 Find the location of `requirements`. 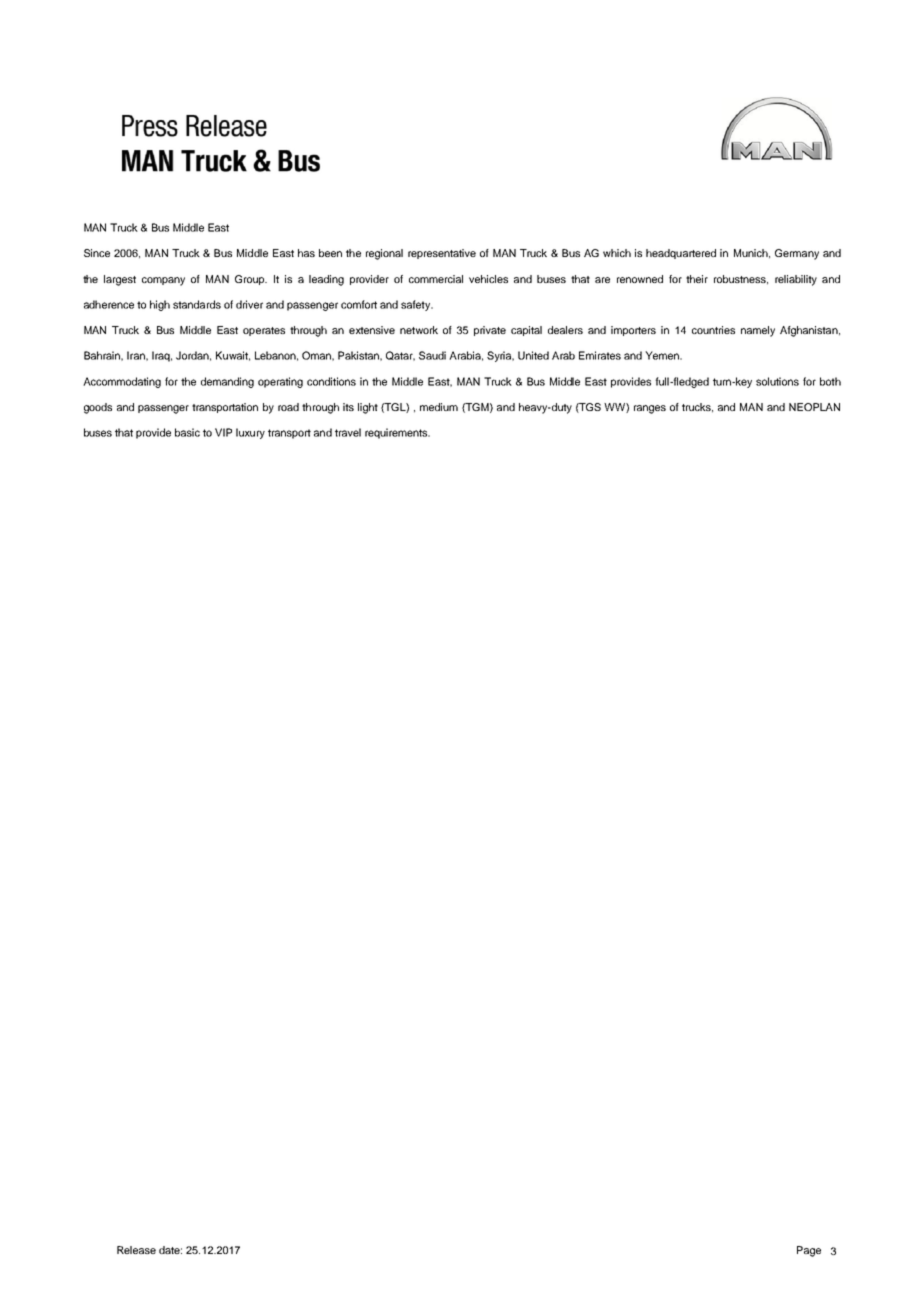

requirements is located at coordinates (397, 433).
